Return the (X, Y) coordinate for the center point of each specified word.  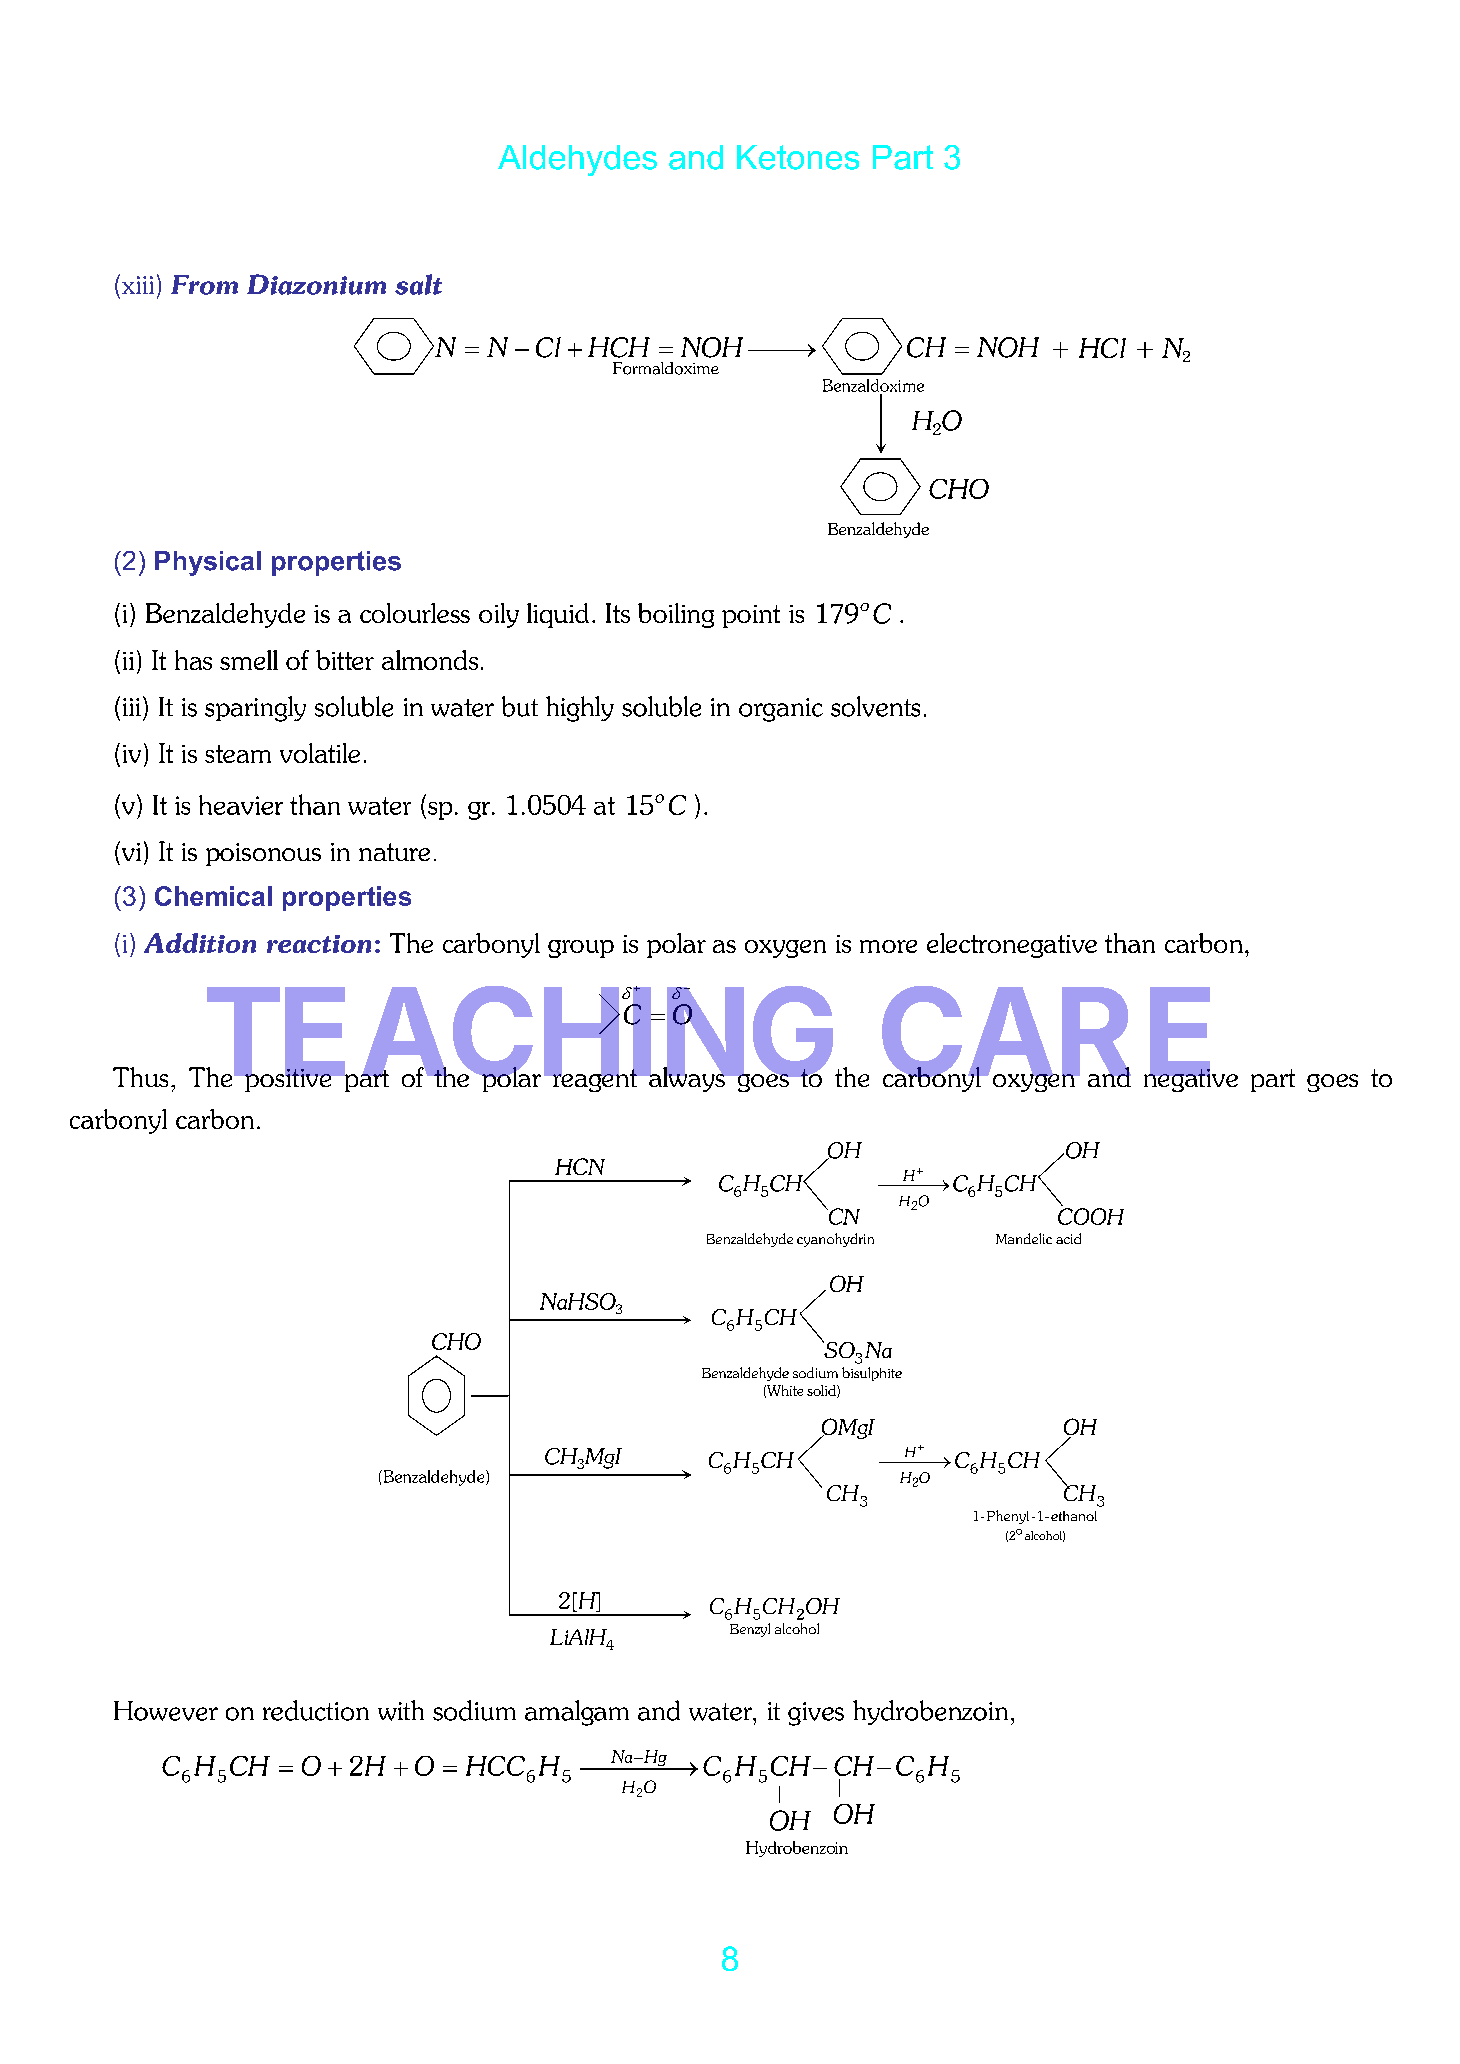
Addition (200, 943)
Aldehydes (577, 160)
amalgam (577, 1713)
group (581, 949)
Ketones (798, 157)
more (888, 946)
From (204, 285)
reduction (316, 1710)
